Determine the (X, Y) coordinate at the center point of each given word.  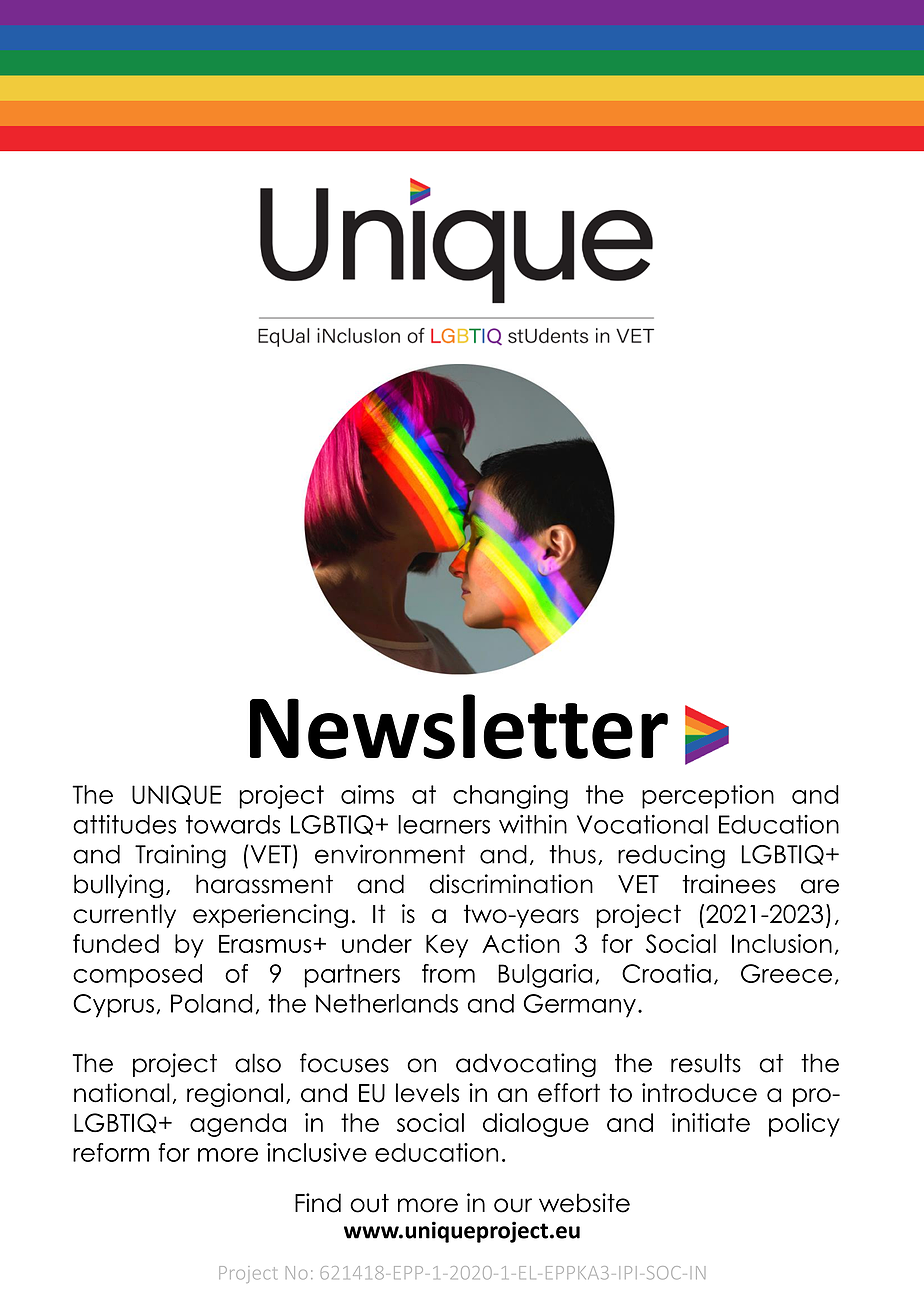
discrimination (511, 884)
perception (708, 797)
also (258, 1063)
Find (318, 1203)
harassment (264, 884)
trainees (729, 884)
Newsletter (459, 726)
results (706, 1063)
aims (367, 794)
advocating (526, 1065)
